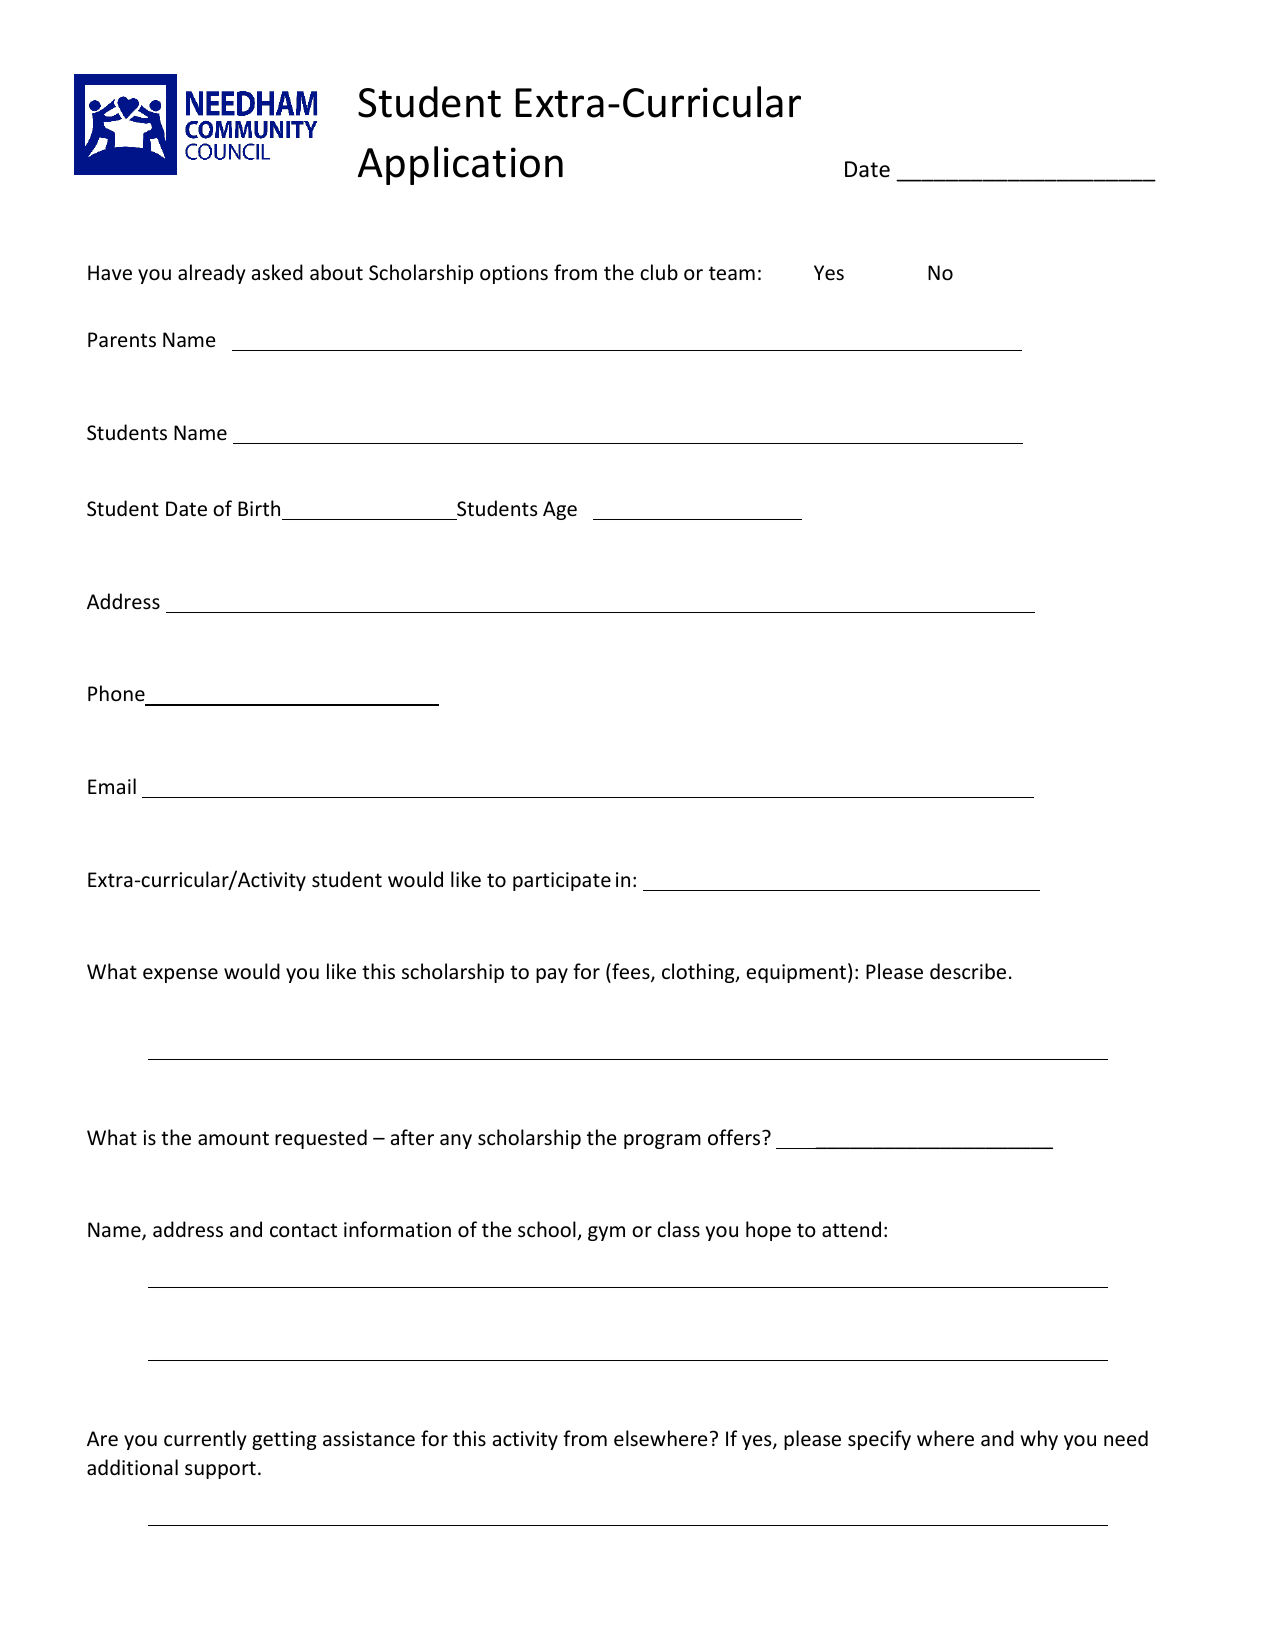  What do you see at coordinates (562, 881) in the document?
I see `participate` at bounding box center [562, 881].
